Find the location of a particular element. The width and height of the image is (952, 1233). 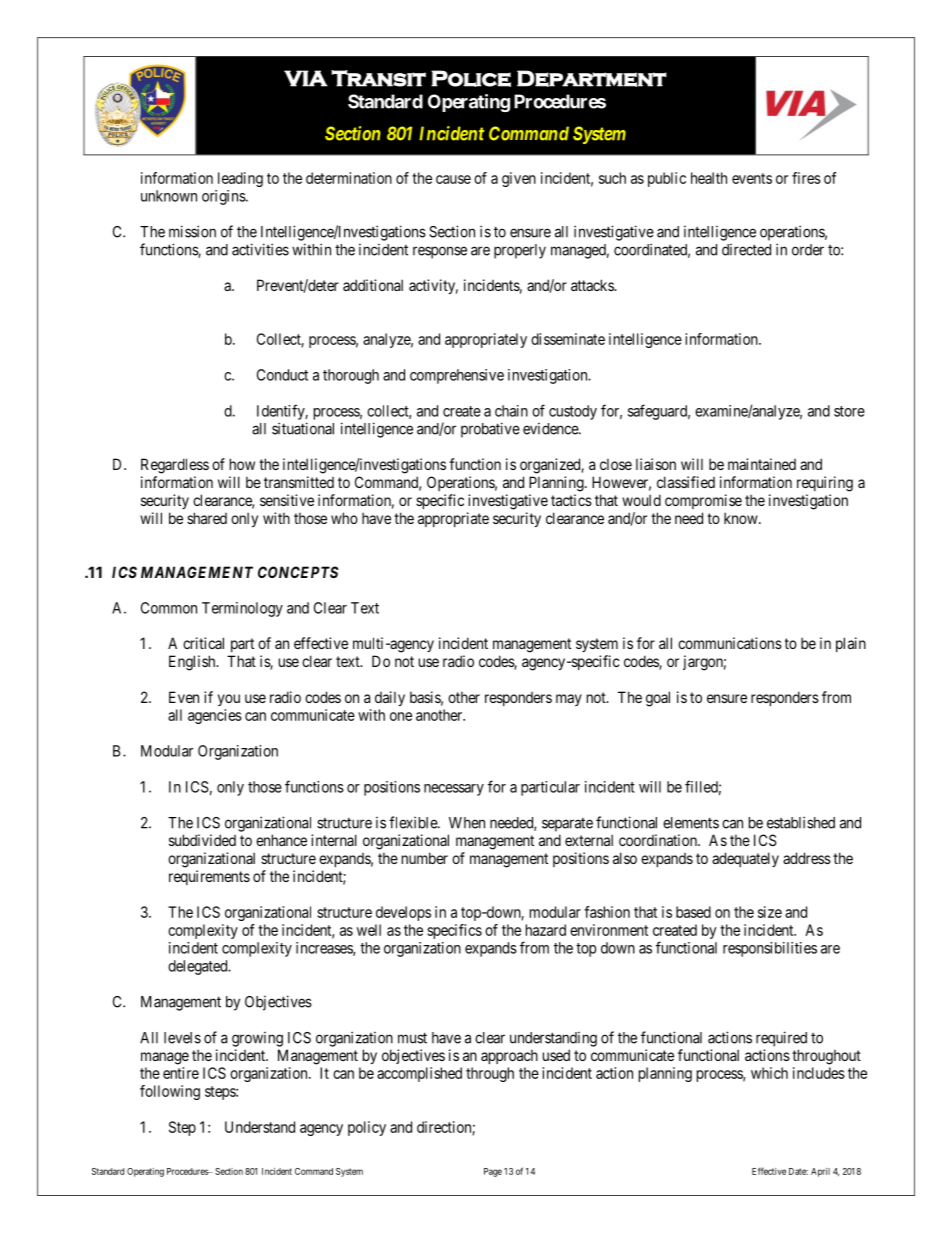

fires is located at coordinates (806, 178).
